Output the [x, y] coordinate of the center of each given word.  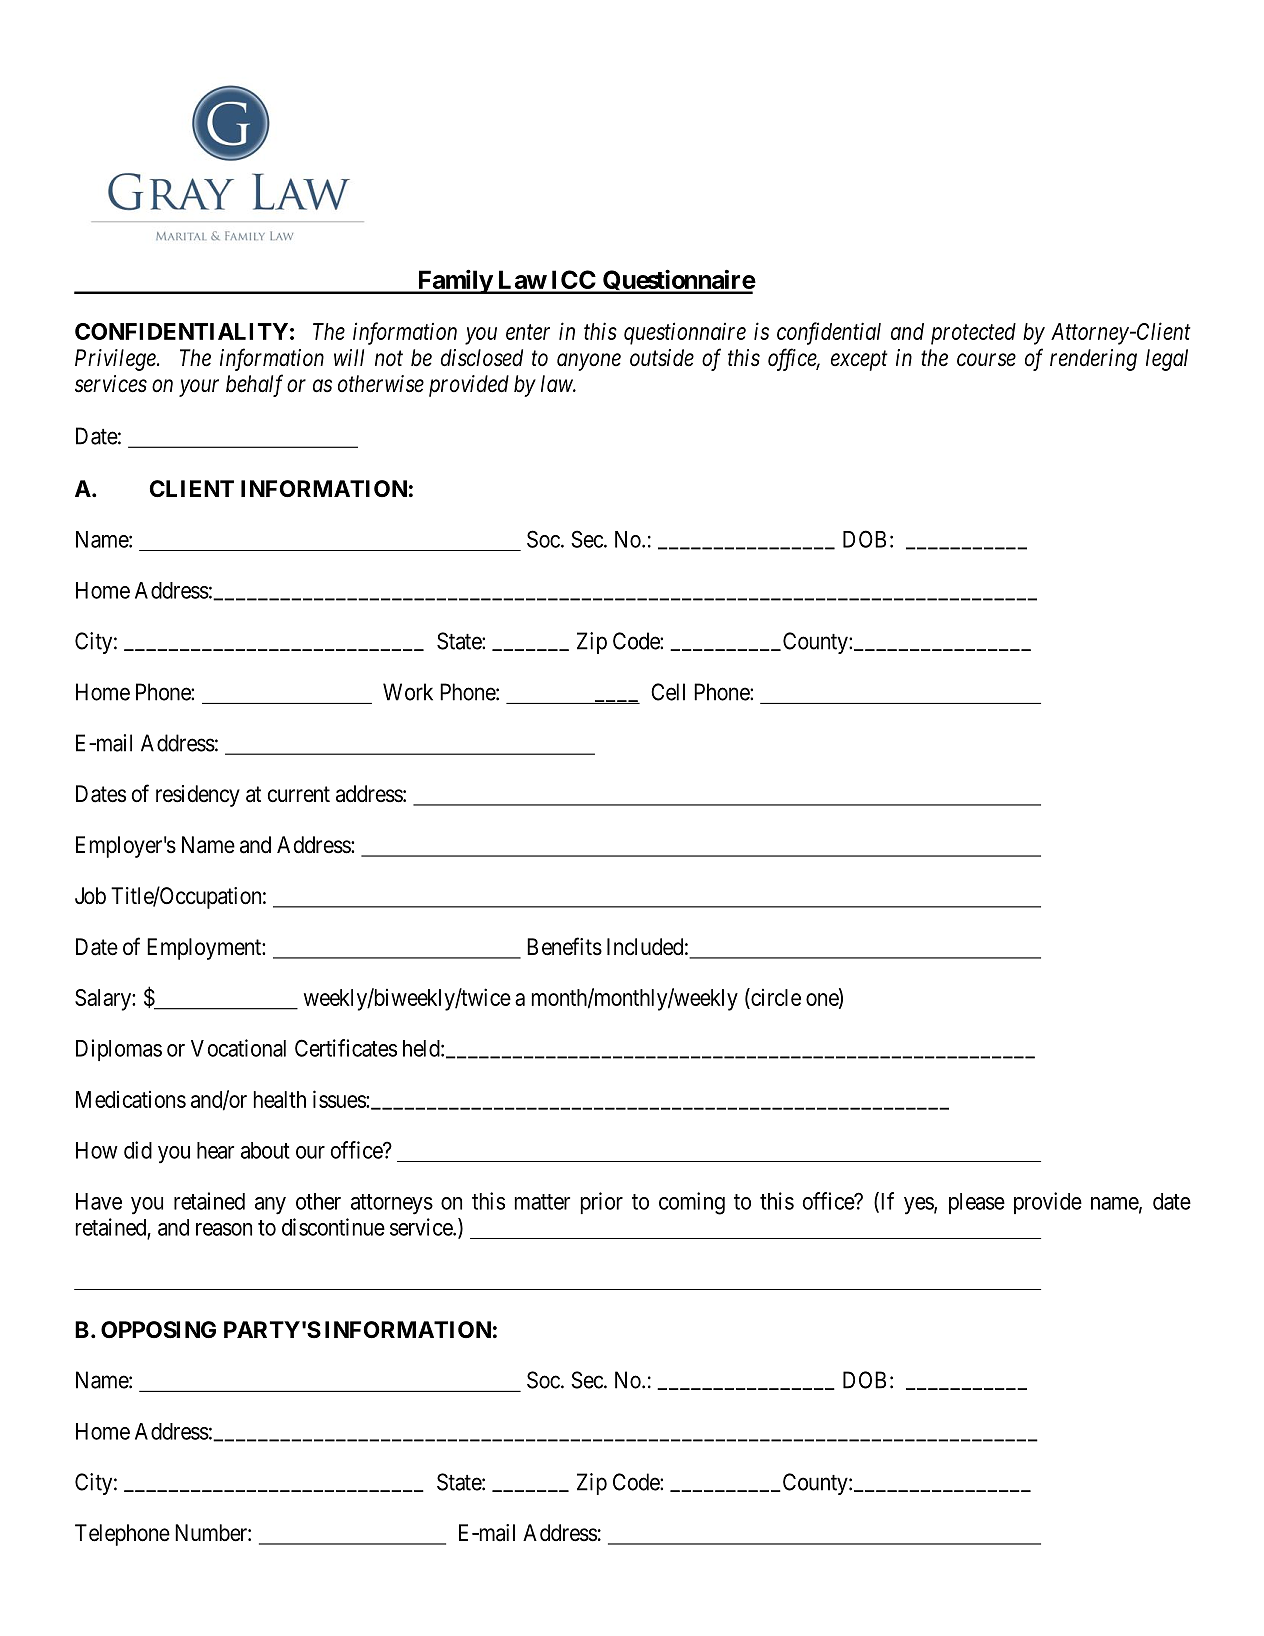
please [977, 1203]
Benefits [564, 946]
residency [198, 796]
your [199, 388]
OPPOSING [158, 1330]
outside [662, 358]
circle [775, 997]
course [986, 360]
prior [602, 1203]
